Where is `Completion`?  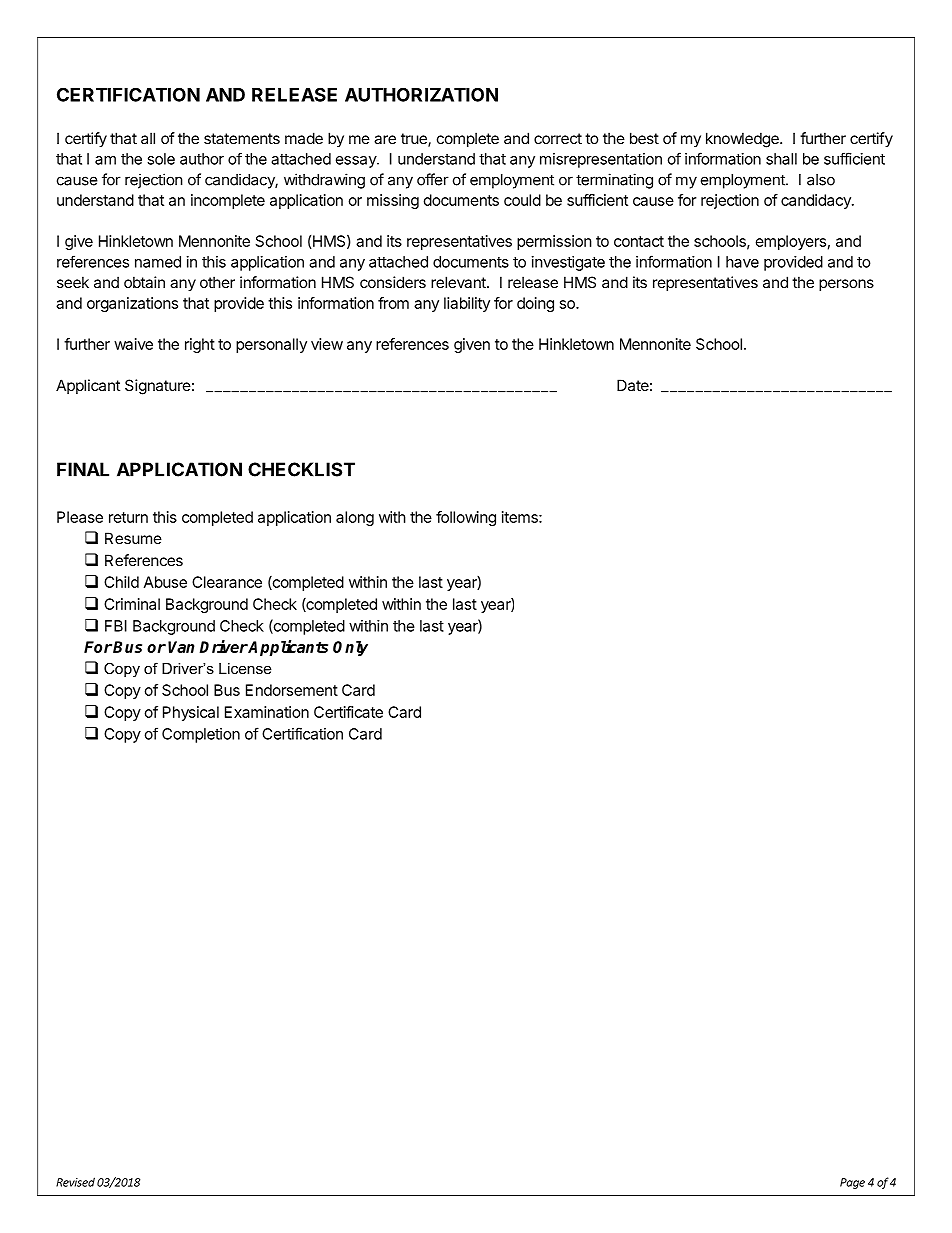 Completion is located at coordinates (201, 735).
